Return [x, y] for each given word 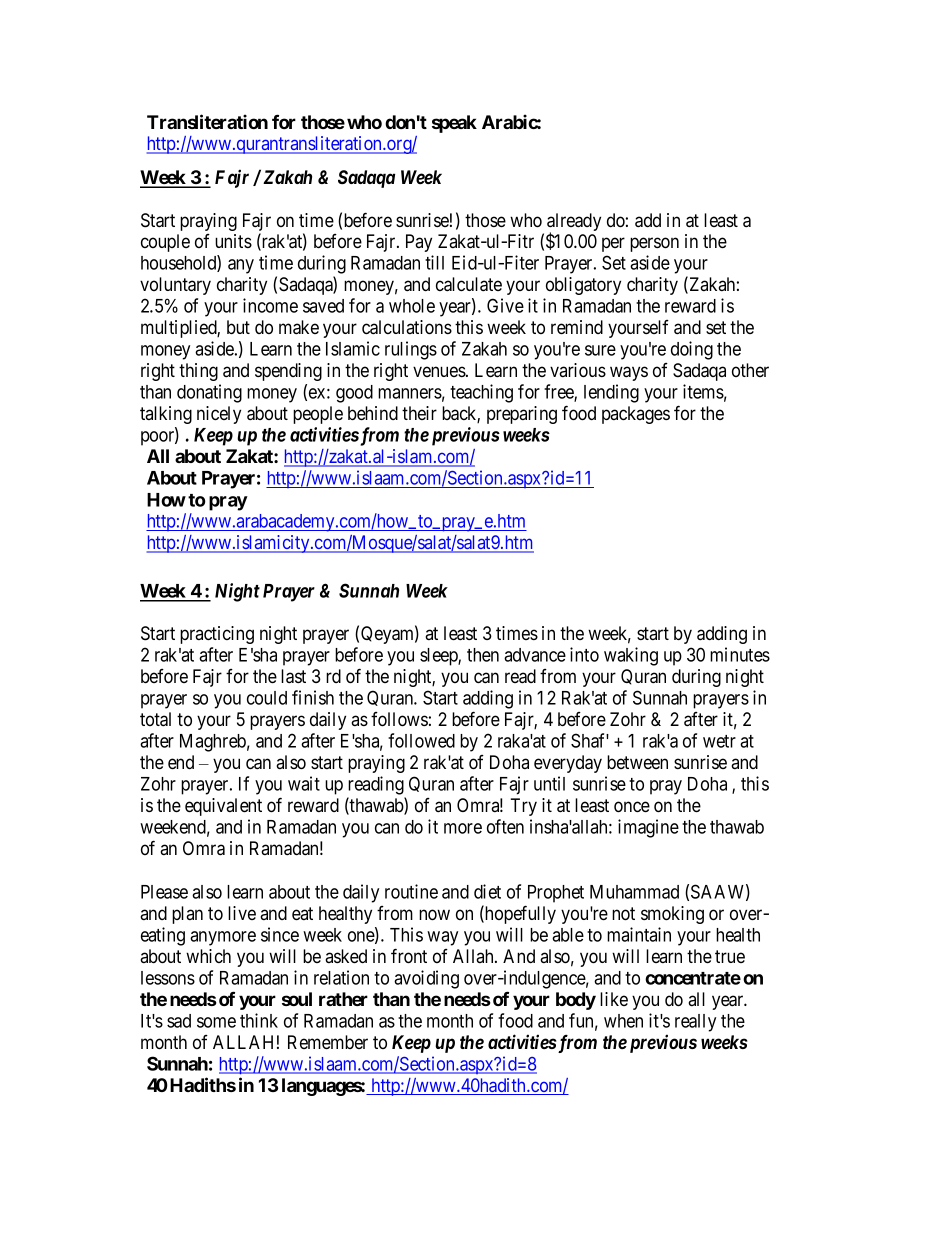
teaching [481, 393]
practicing [217, 635]
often [505, 826]
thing [198, 372]
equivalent [223, 807]
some [216, 1022]
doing [692, 350]
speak [454, 124]
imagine [648, 828]
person [654, 244]
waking [631, 656]
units [233, 241]
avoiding [426, 979]
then [483, 655]
